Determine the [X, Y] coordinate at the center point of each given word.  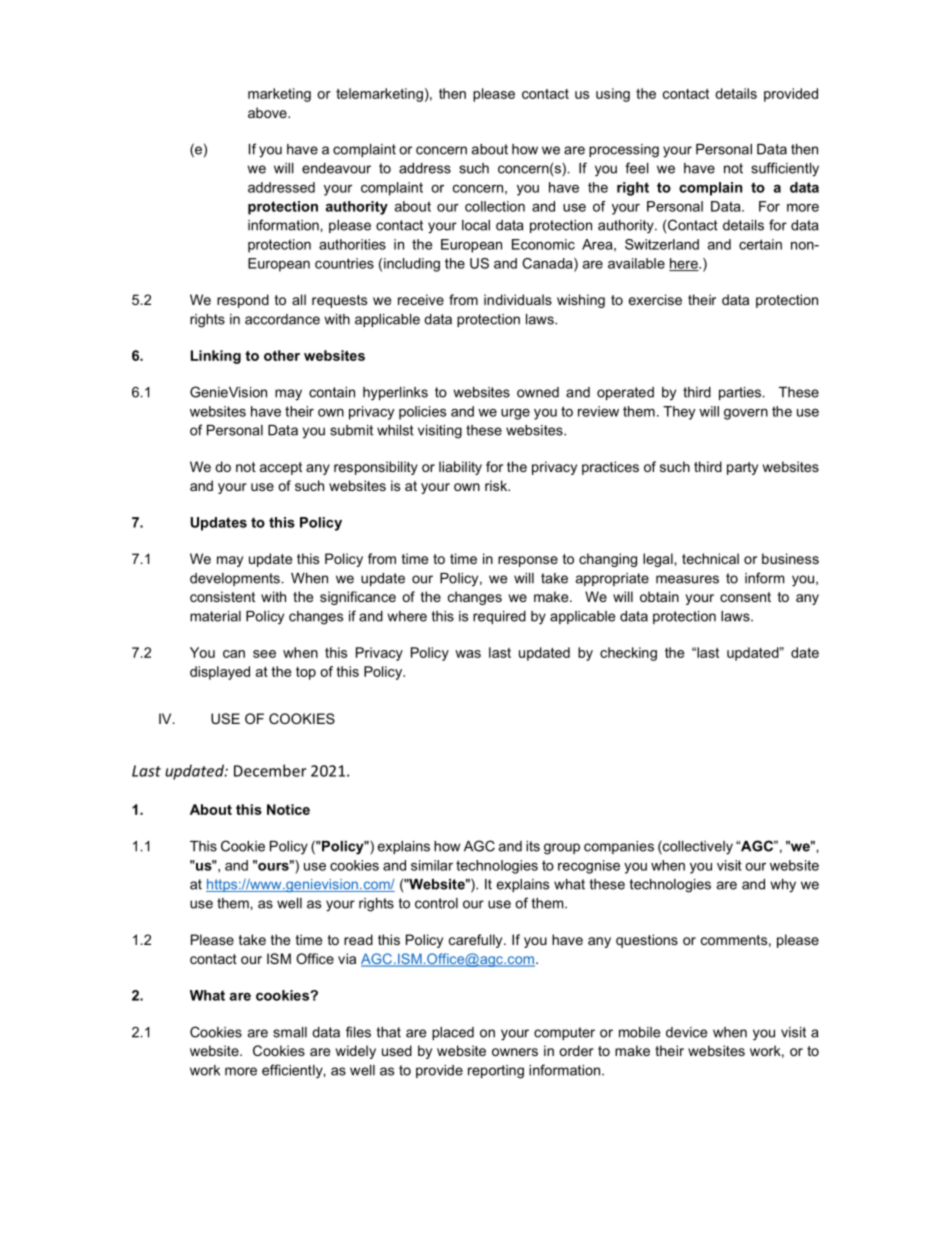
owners [515, 1052]
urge [515, 414]
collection [495, 206]
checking [628, 654]
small [290, 1032]
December [270, 770]
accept [281, 468]
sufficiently [785, 169]
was [468, 654]
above [268, 112]
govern [746, 414]
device [686, 1032]
